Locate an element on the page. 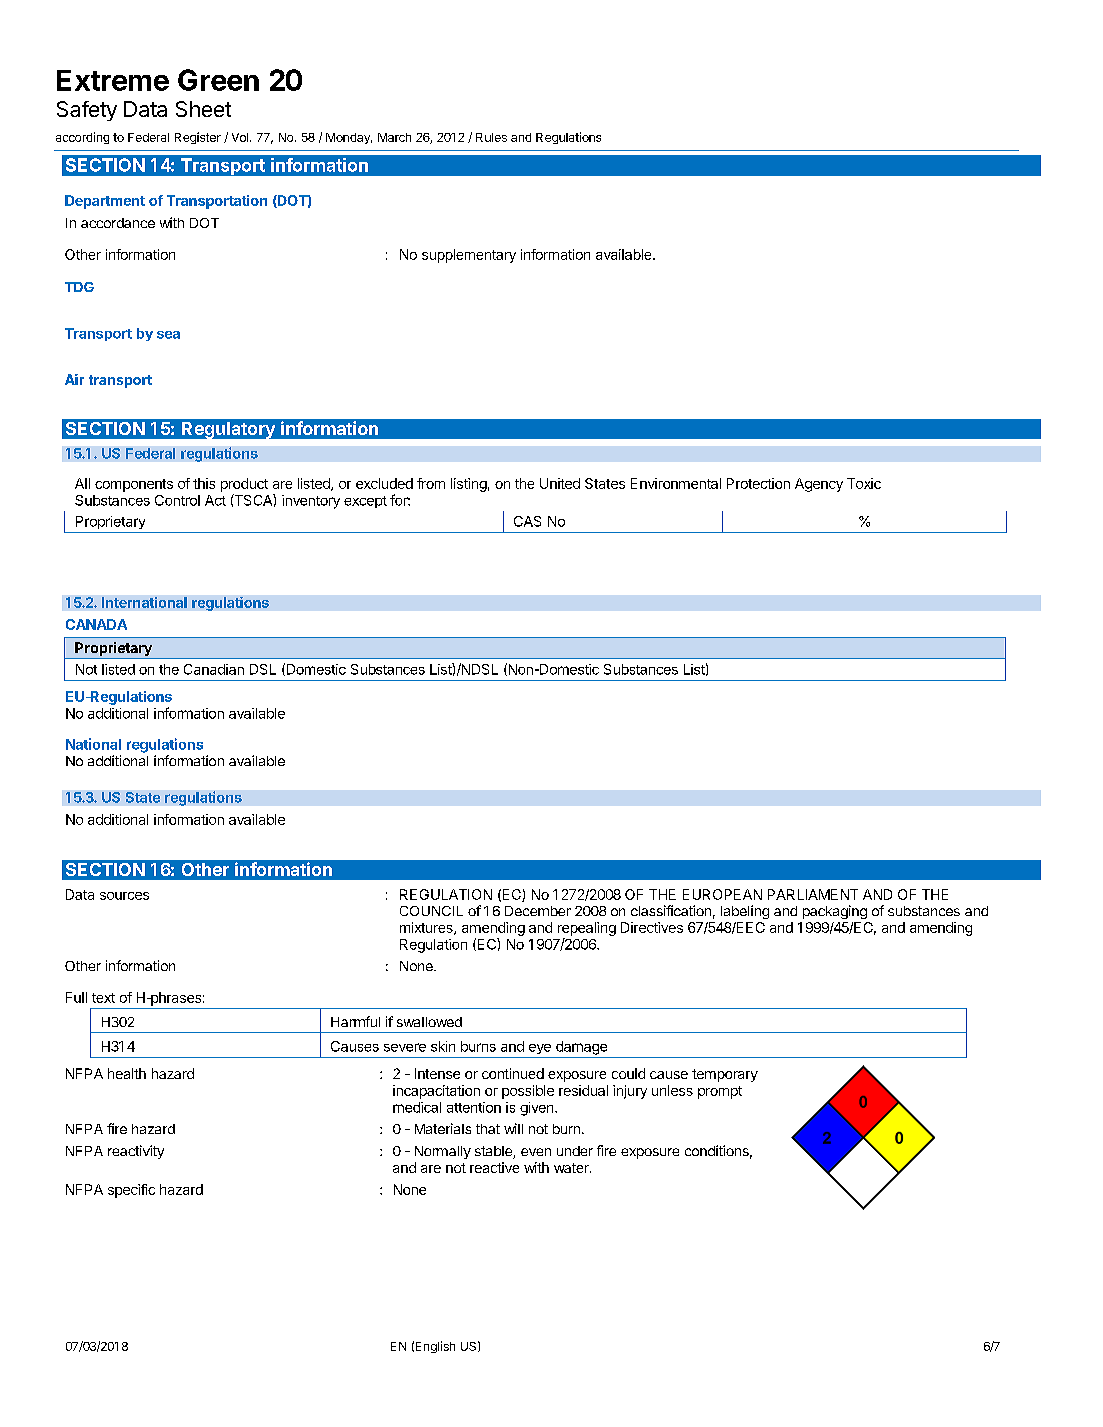 The image size is (1103, 1427). COUNCIL is located at coordinates (431, 911).
